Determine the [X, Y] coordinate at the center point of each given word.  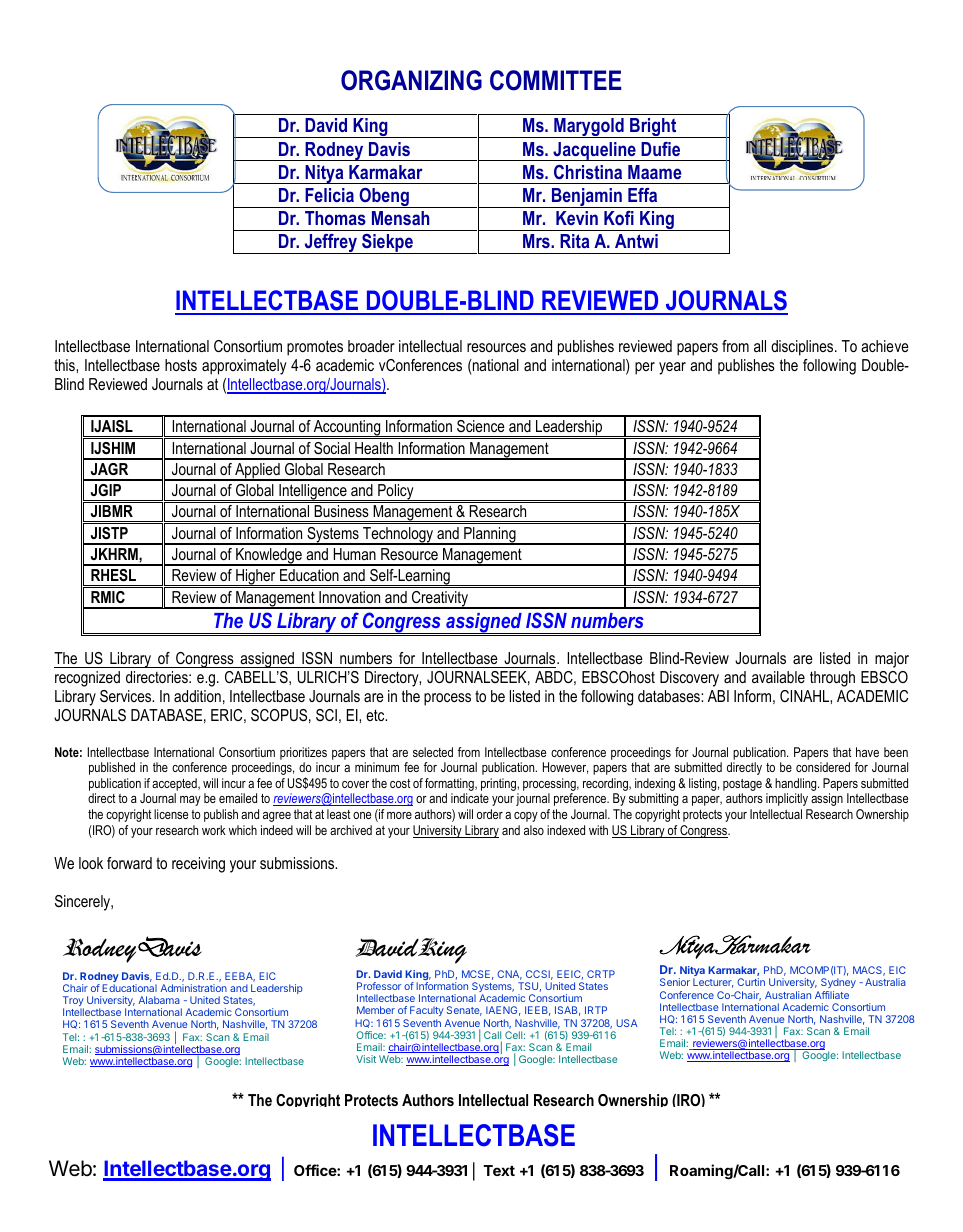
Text [499, 1170]
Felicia [329, 195]
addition [197, 696]
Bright [653, 128]
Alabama [159, 1000]
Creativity [440, 600]
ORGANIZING [411, 80]
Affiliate [832, 995]
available [778, 677]
